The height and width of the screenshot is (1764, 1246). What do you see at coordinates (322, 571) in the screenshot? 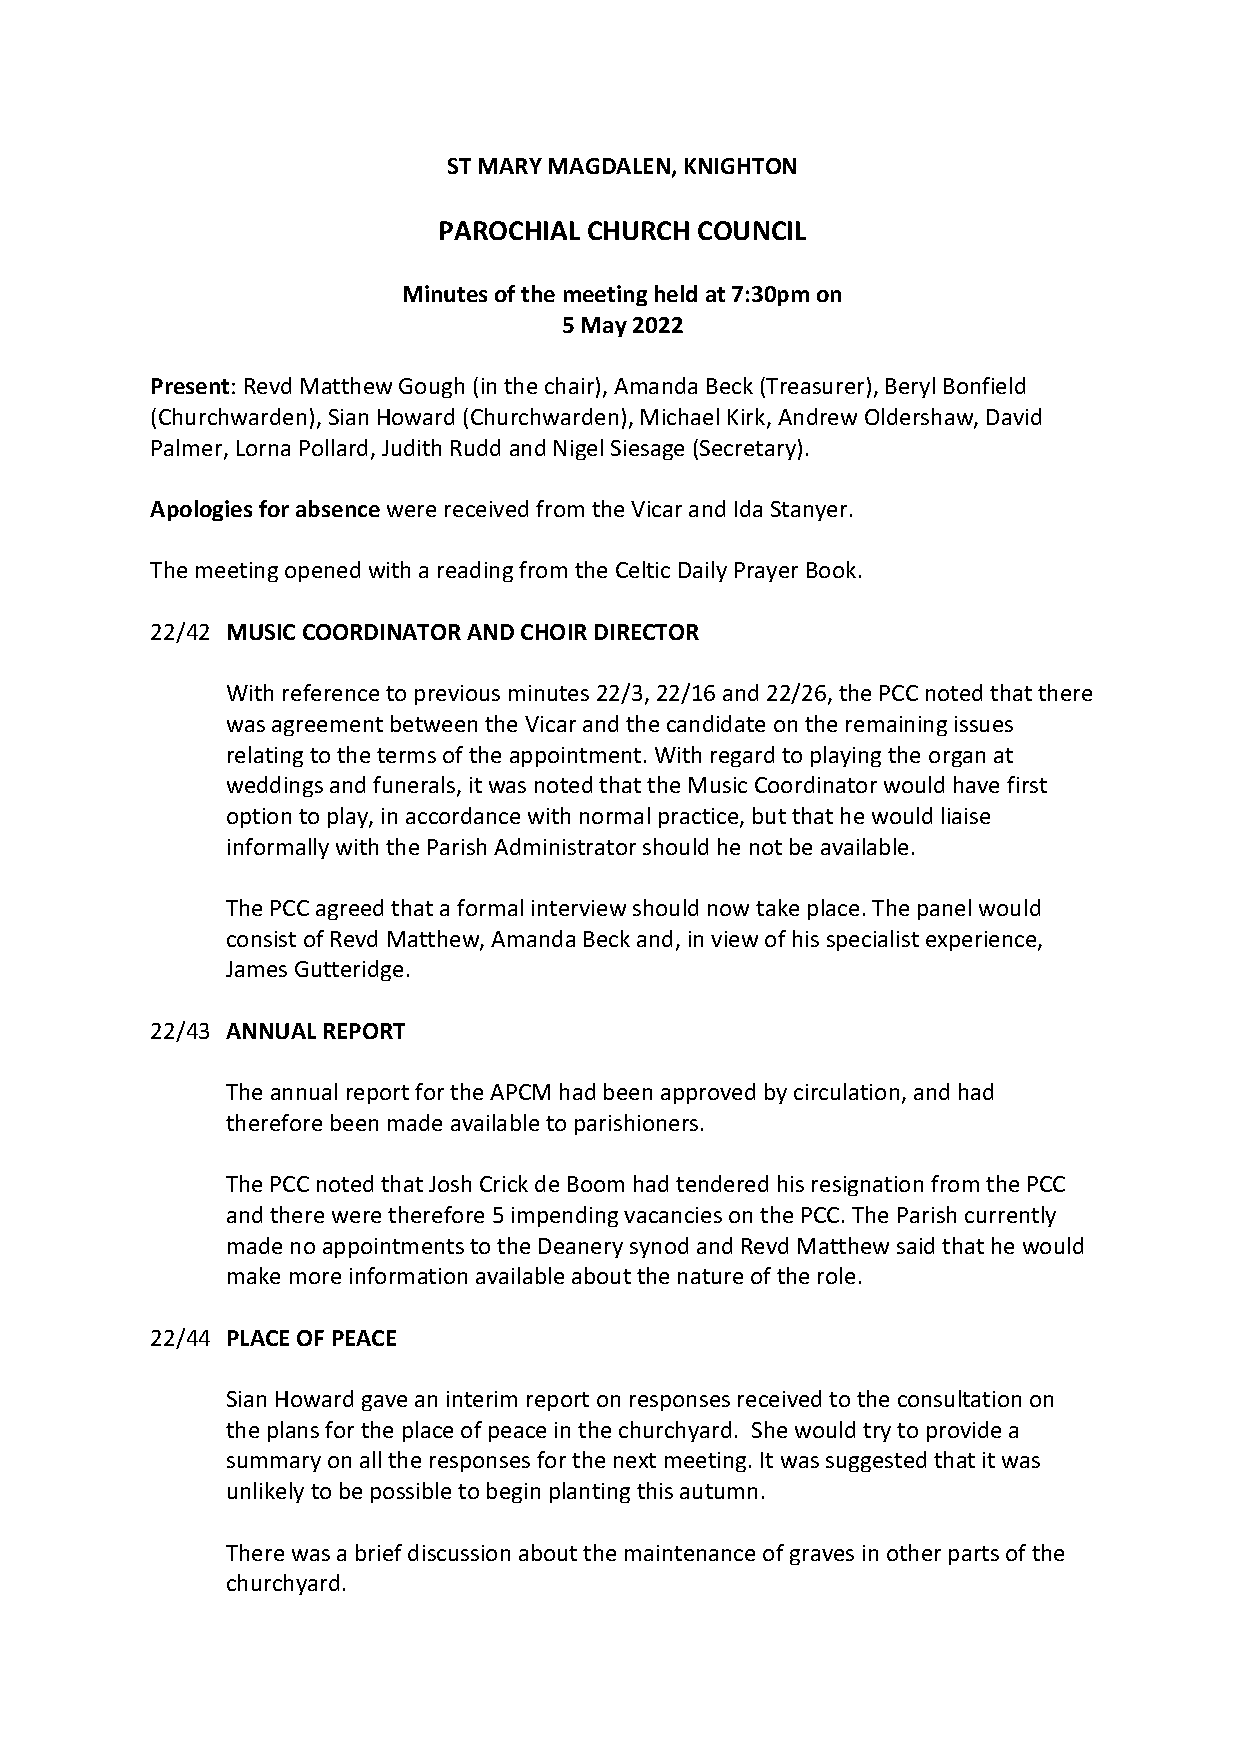
I see `opened` at bounding box center [322, 571].
